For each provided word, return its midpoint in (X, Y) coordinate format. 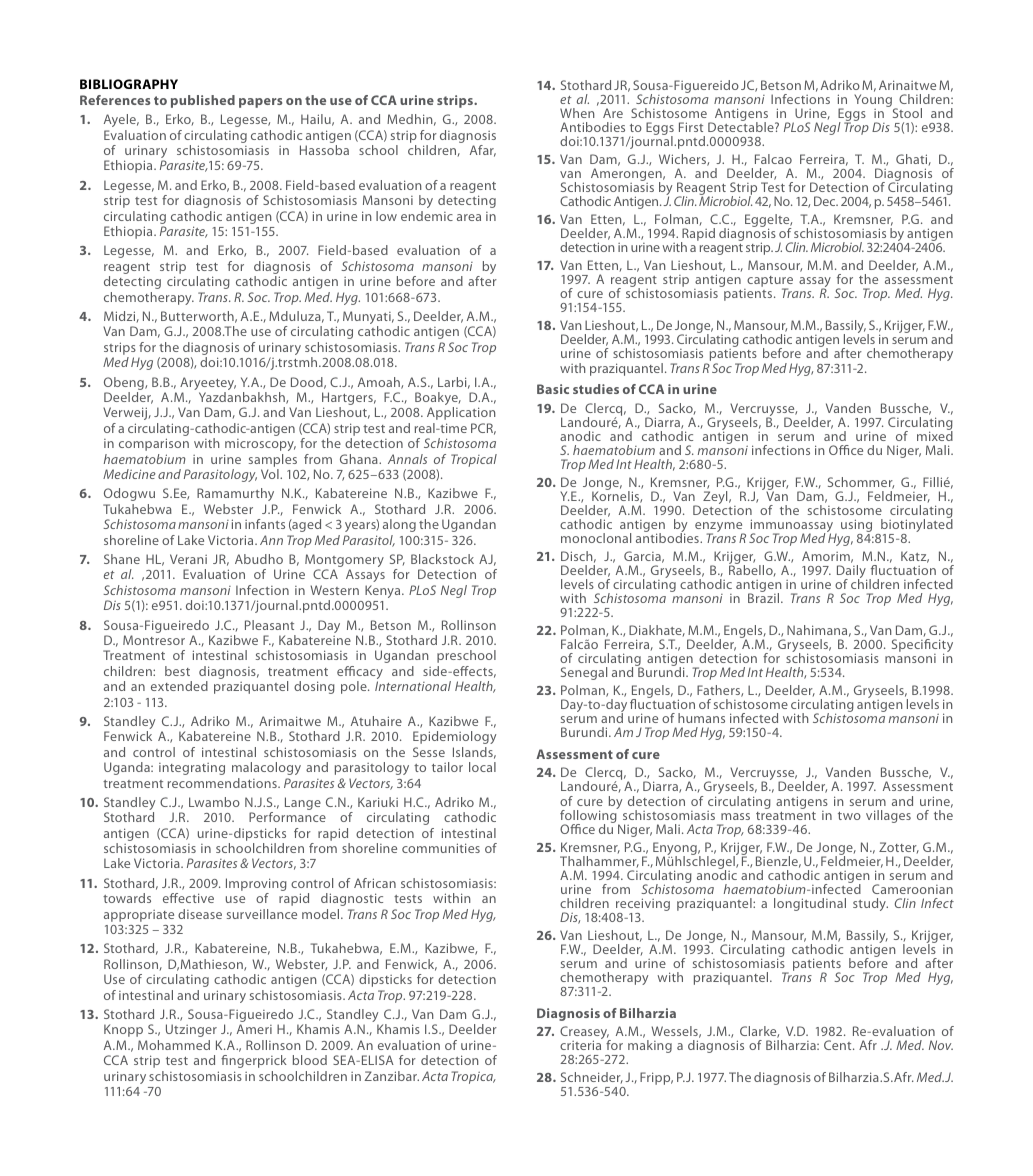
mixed (935, 435)
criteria (580, 1045)
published (203, 101)
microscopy (260, 445)
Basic (553, 389)
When (577, 113)
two (849, 816)
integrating (192, 769)
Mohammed (174, 1045)
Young (874, 102)
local (482, 767)
